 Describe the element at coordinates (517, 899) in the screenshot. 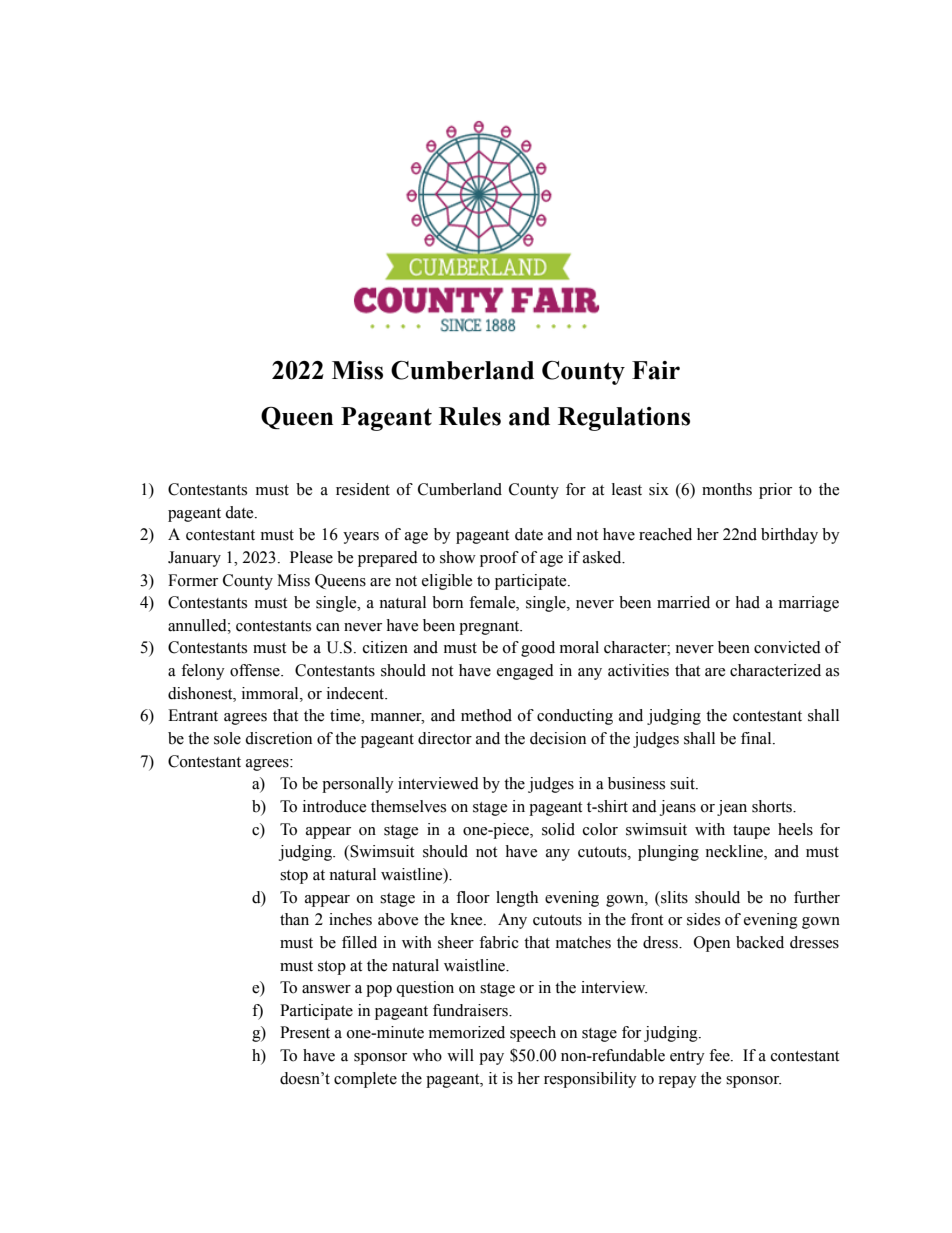

I see `length` at that location.
